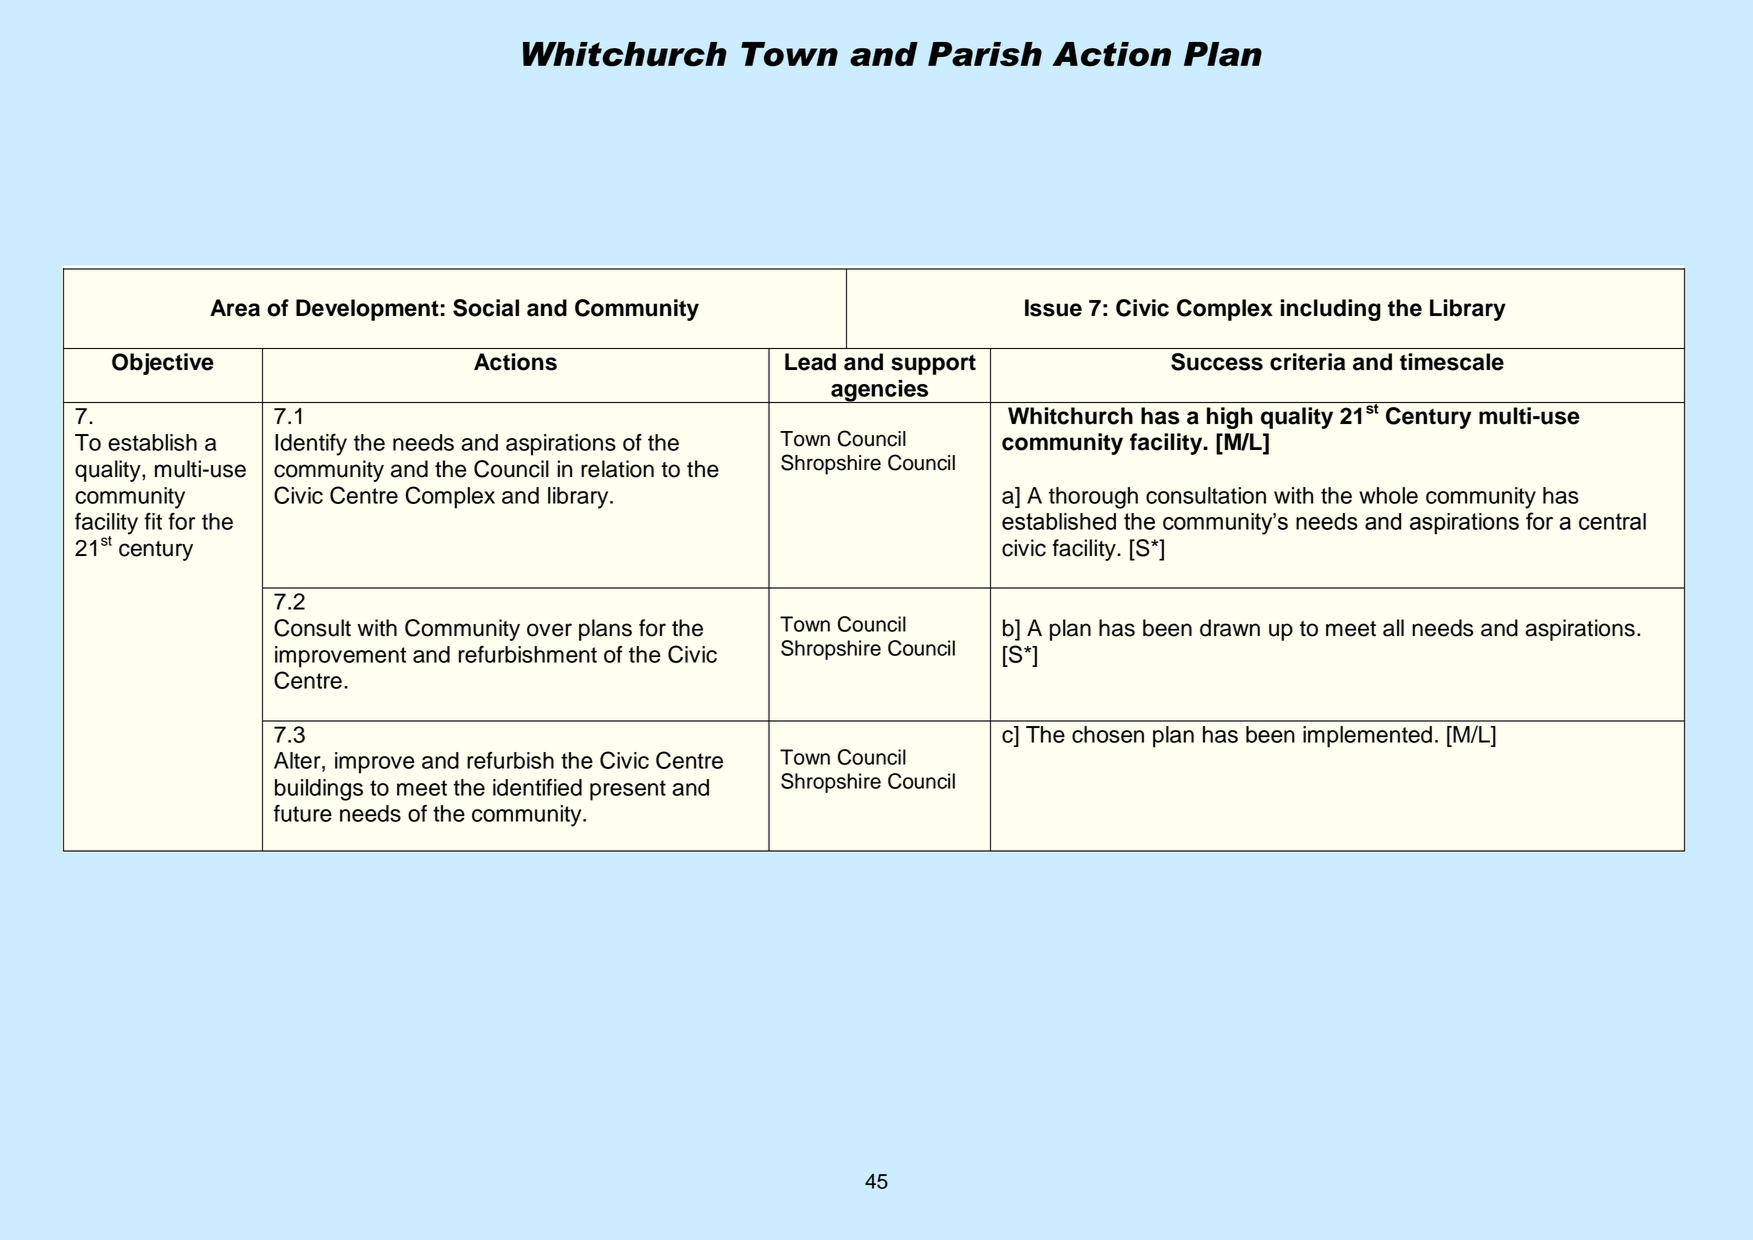  What do you see at coordinates (810, 362) in the screenshot?
I see `Lead` at bounding box center [810, 362].
